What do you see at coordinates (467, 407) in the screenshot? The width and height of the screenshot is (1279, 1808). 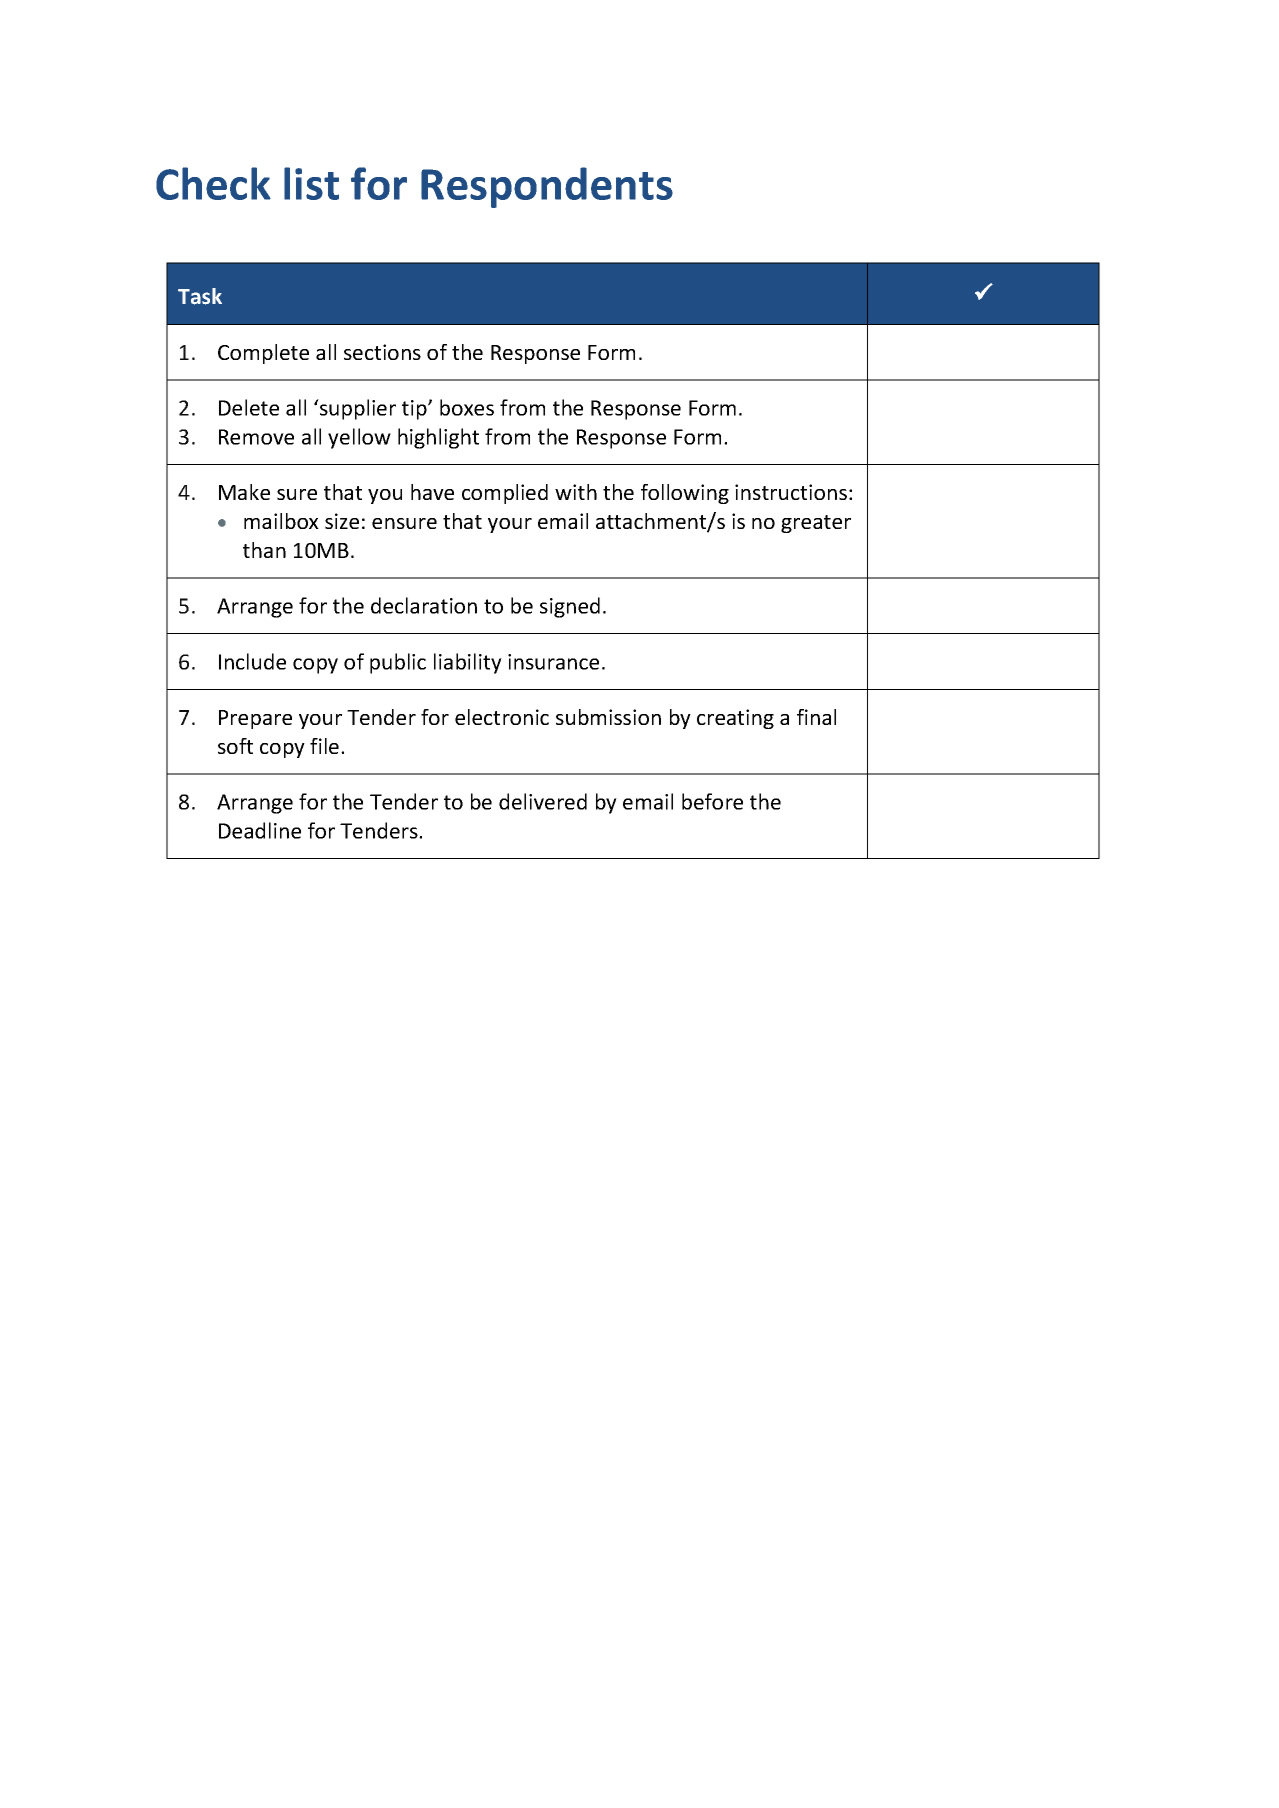 I see `boxes` at bounding box center [467, 407].
